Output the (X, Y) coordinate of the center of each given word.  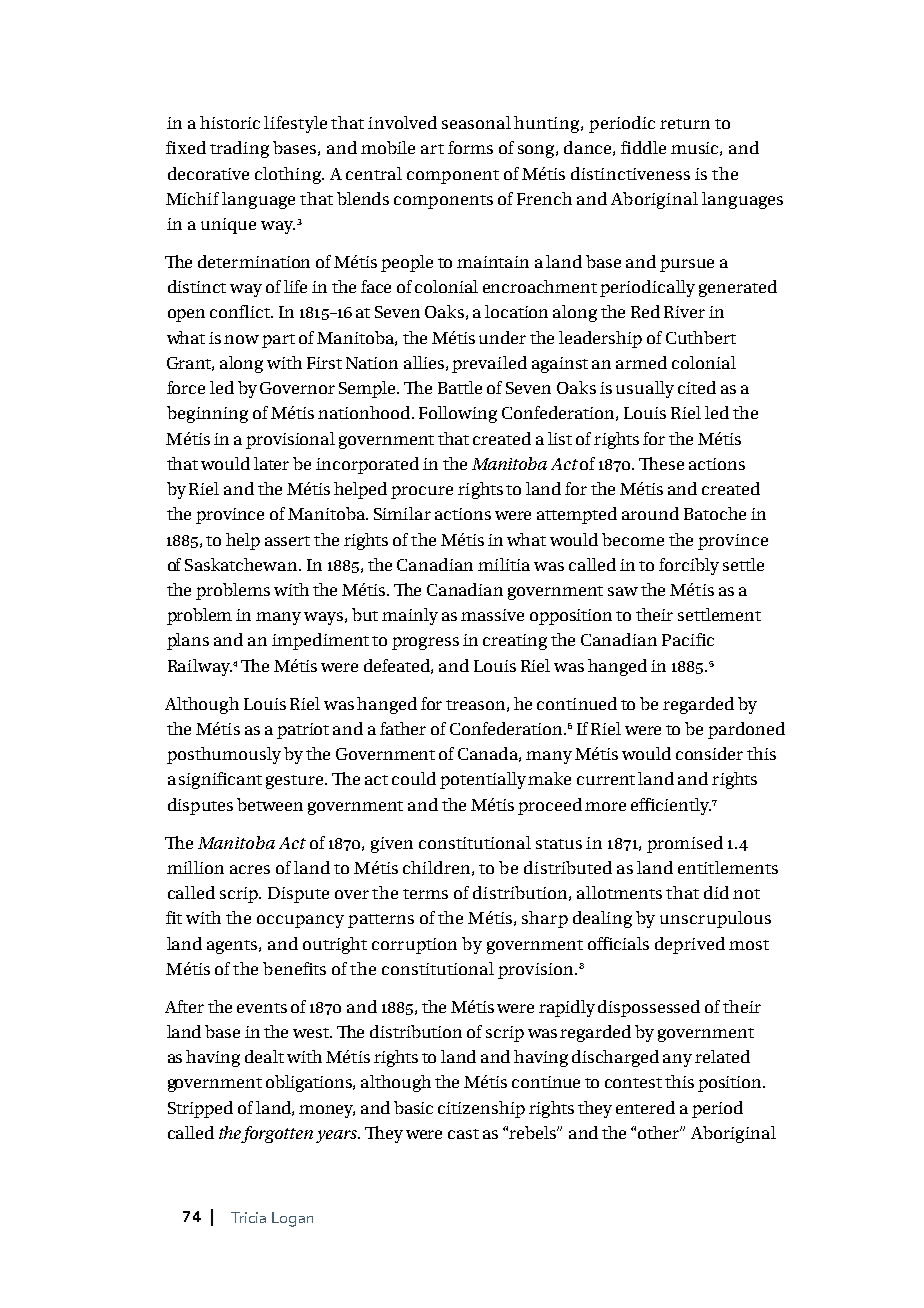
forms (470, 147)
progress (425, 643)
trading (239, 149)
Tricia (248, 1217)
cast (463, 1134)
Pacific (688, 639)
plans (188, 641)
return (685, 124)
